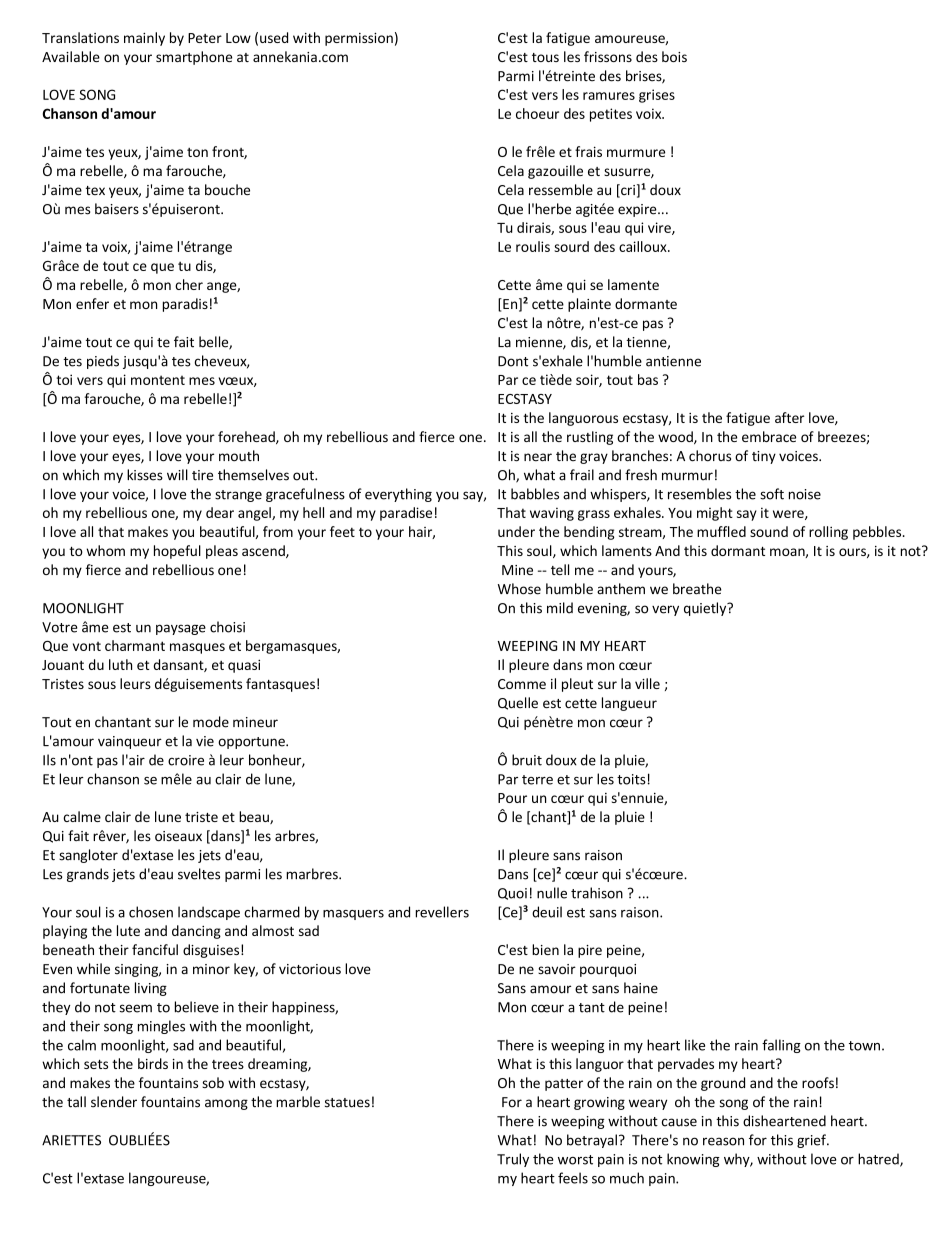  What do you see at coordinates (518, 703) in the screenshot?
I see `Quelle` at bounding box center [518, 703].
